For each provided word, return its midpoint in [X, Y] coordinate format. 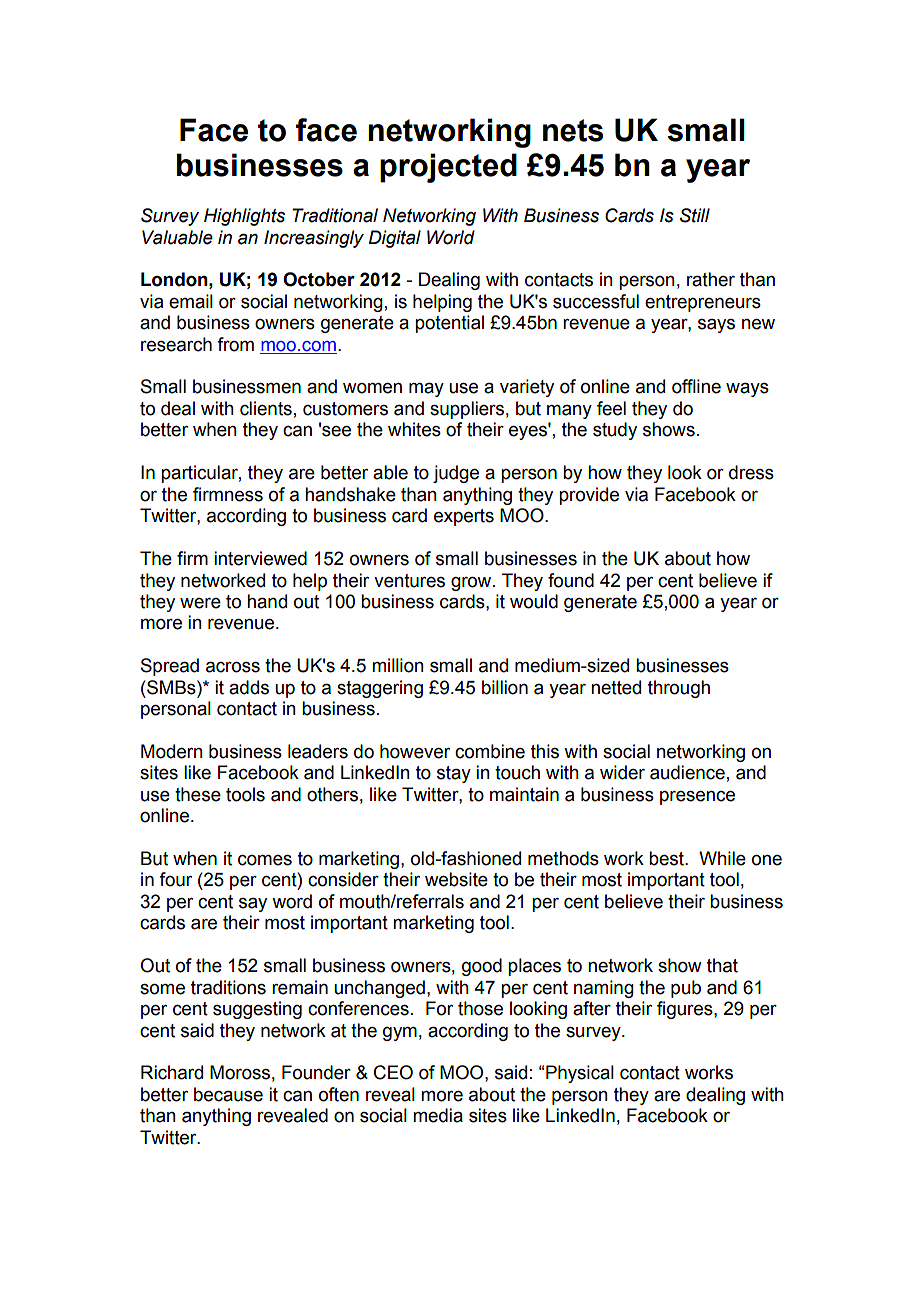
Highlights [244, 217]
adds [249, 687]
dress [751, 472]
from [235, 344]
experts [464, 517]
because [228, 1094]
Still [695, 215]
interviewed [260, 558]
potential [449, 324]
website [456, 879]
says [716, 326]
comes [265, 860]
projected [448, 168]
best [667, 858]
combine [490, 751]
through [679, 689]
